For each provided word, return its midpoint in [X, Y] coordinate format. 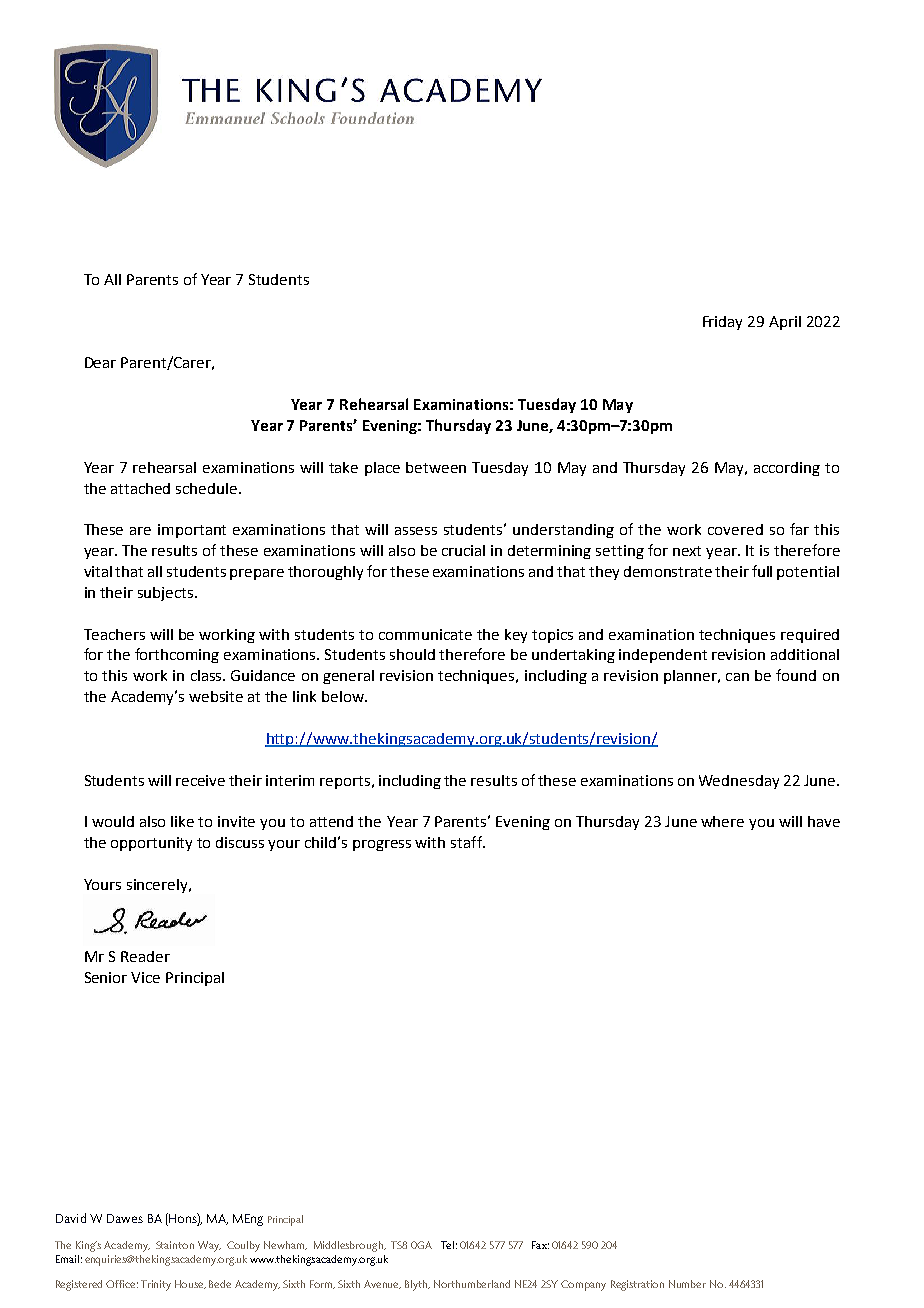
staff [467, 842]
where [722, 821]
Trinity [156, 1285]
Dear [100, 362]
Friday [722, 323]
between [436, 467]
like [182, 821]
